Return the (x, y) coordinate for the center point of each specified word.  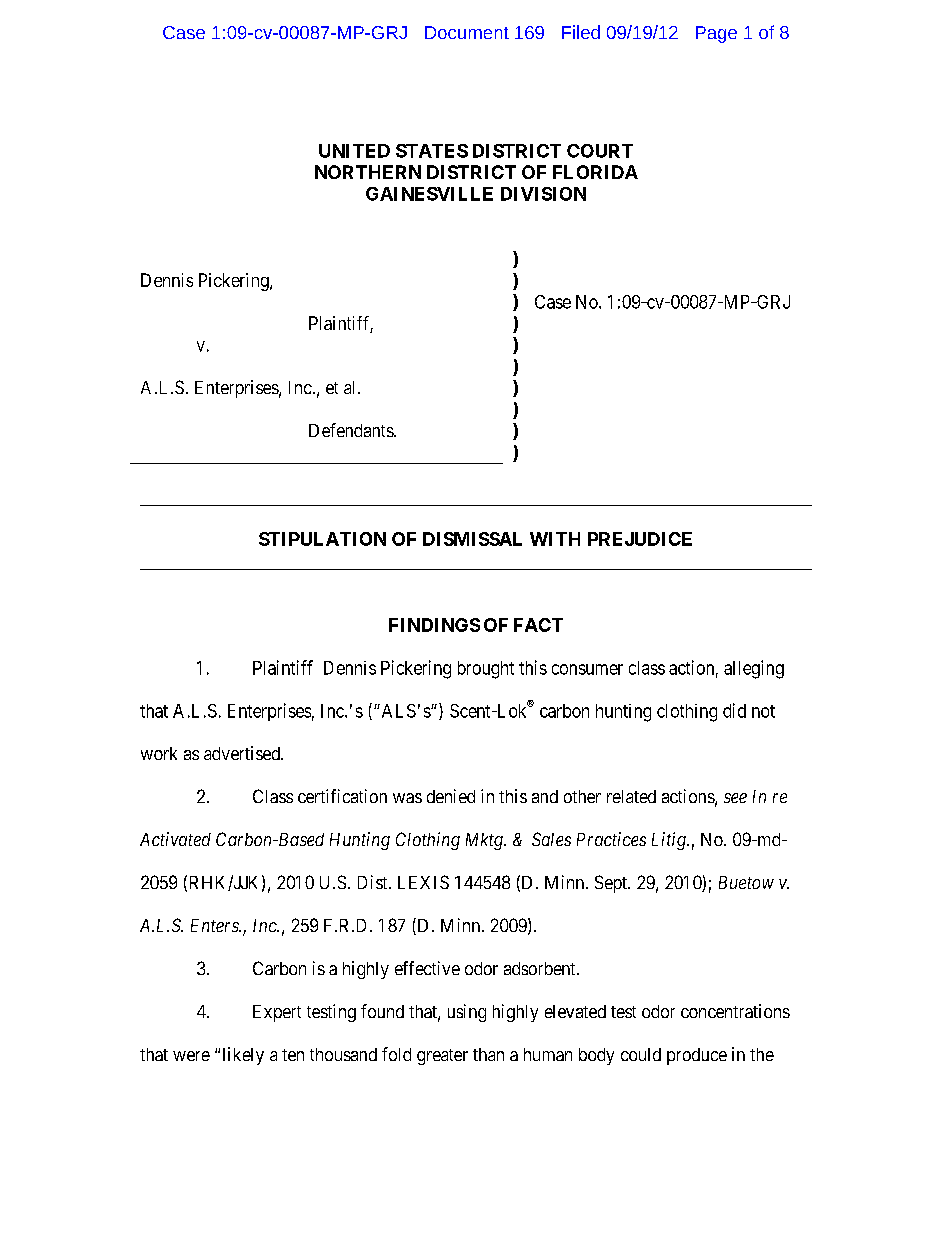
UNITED (354, 151)
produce (697, 1056)
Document (467, 32)
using (467, 1013)
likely (243, 1056)
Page (716, 34)
